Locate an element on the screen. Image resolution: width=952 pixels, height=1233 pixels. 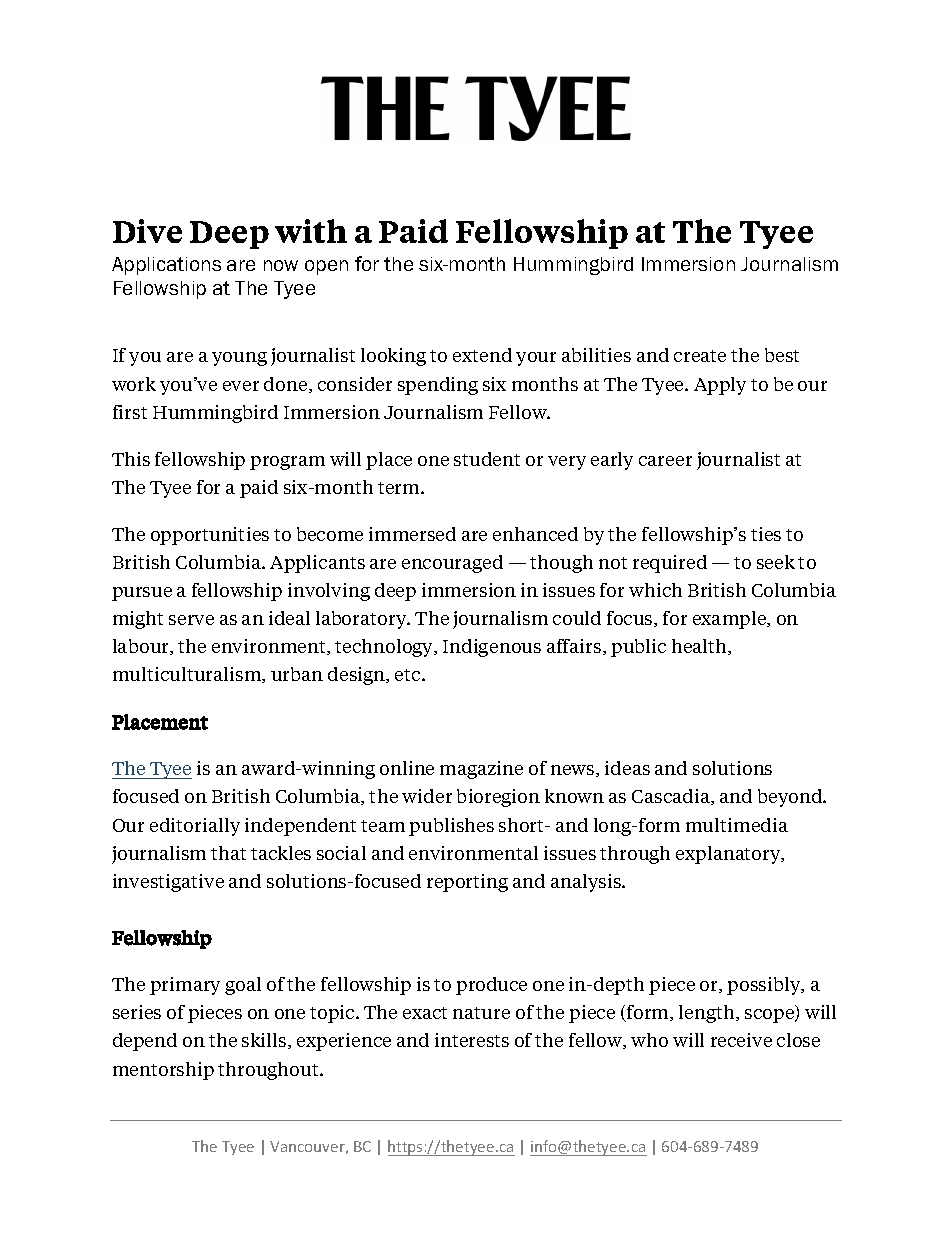
encouraged is located at coordinates (452, 564).
